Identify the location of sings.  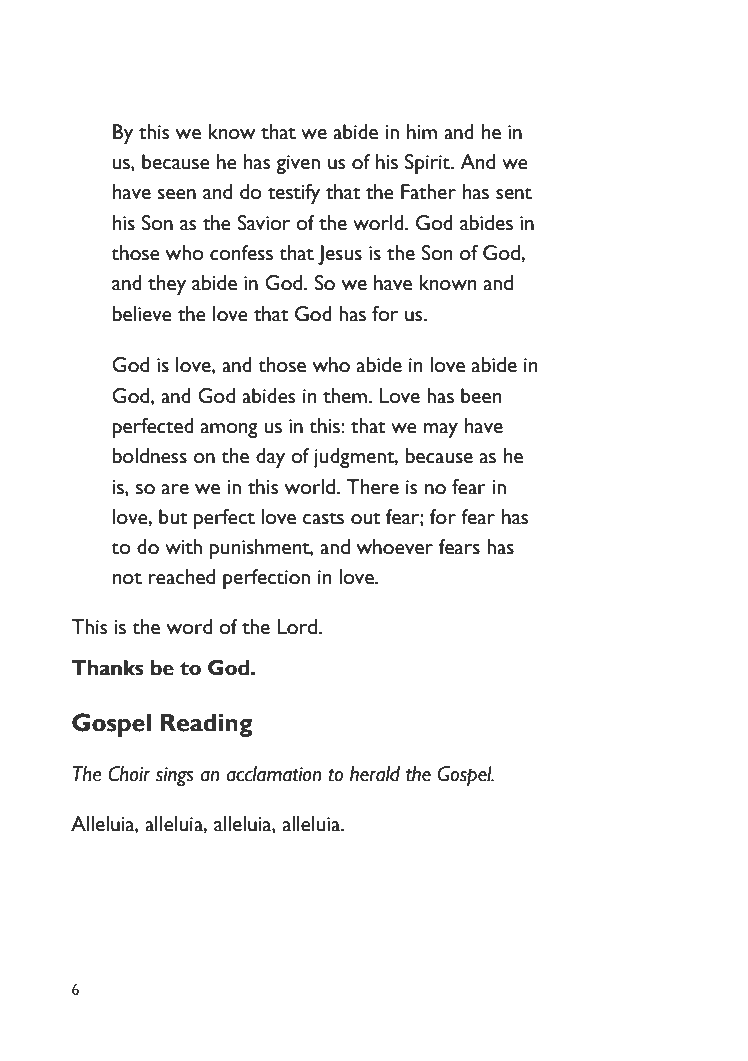
(175, 776).
